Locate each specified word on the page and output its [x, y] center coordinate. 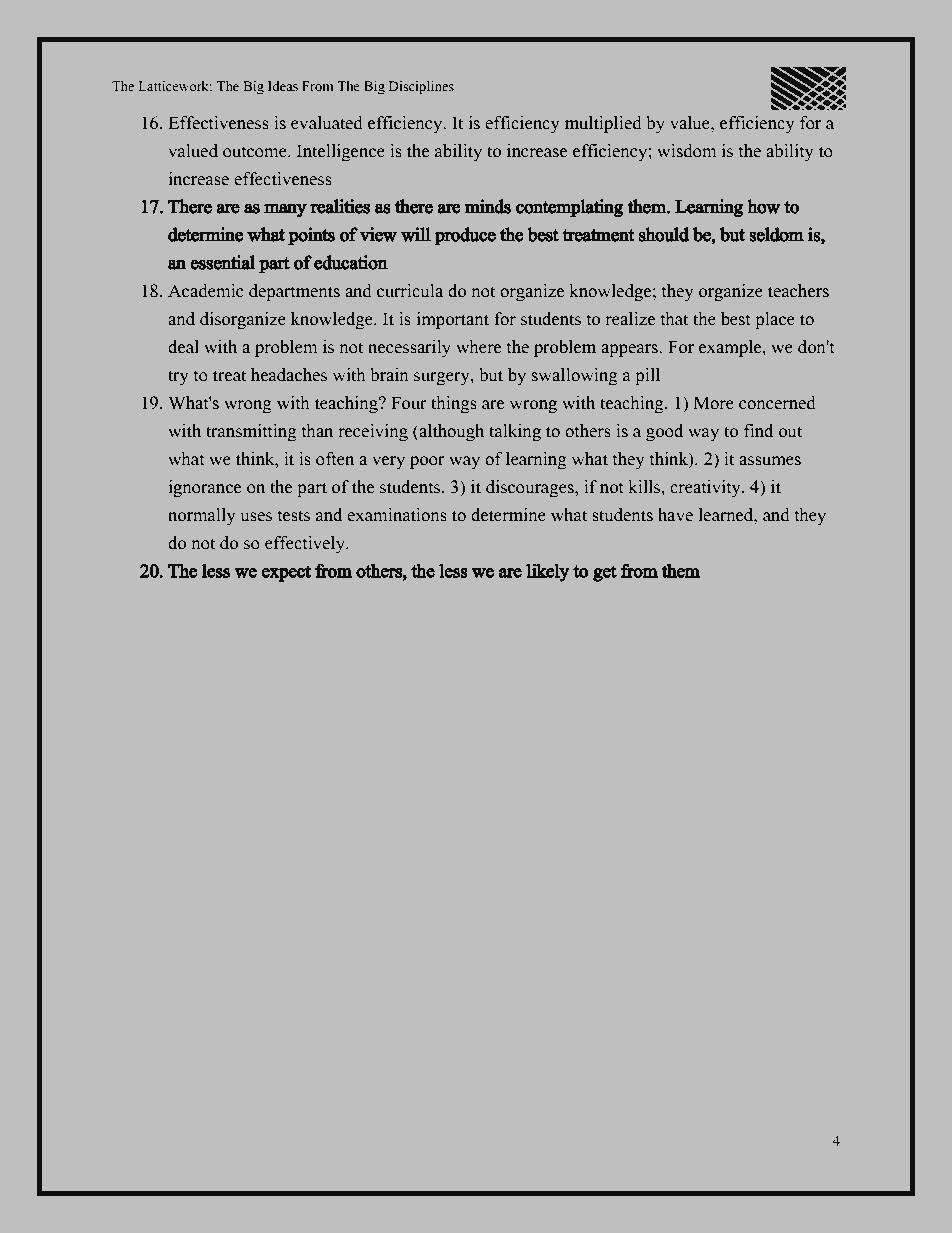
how [764, 206]
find [758, 431]
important [453, 320]
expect [286, 573]
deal [183, 347]
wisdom [687, 151]
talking [515, 433]
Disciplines [421, 87]
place [775, 320]
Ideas [283, 86]
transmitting [251, 433]
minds [488, 206]
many [285, 210]
